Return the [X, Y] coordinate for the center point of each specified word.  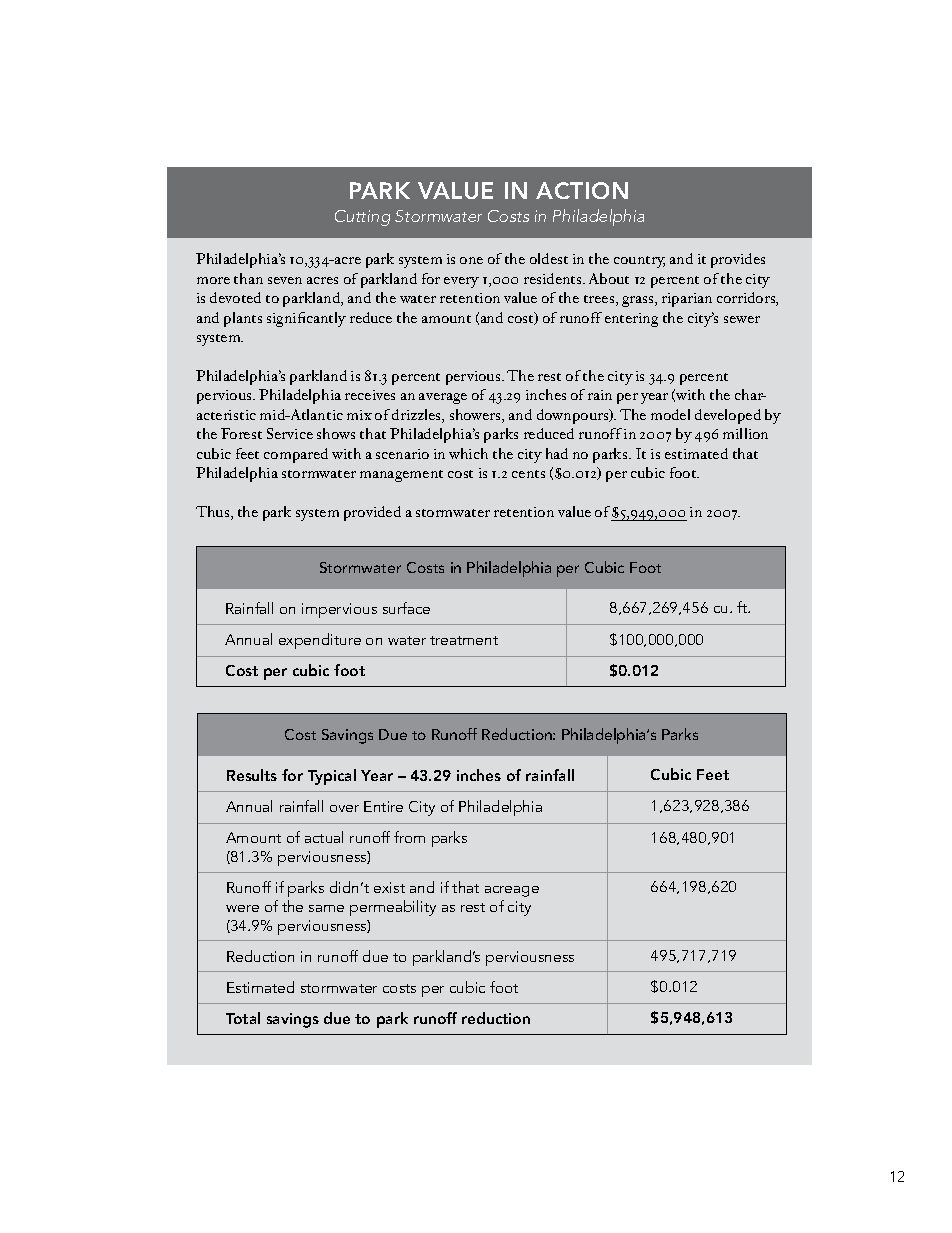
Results [252, 775]
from [409, 837]
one [471, 260]
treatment [464, 640]
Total [243, 1018]
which [468, 453]
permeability [393, 908]
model [670, 414]
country [639, 262]
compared [296, 455]
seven [285, 280]
